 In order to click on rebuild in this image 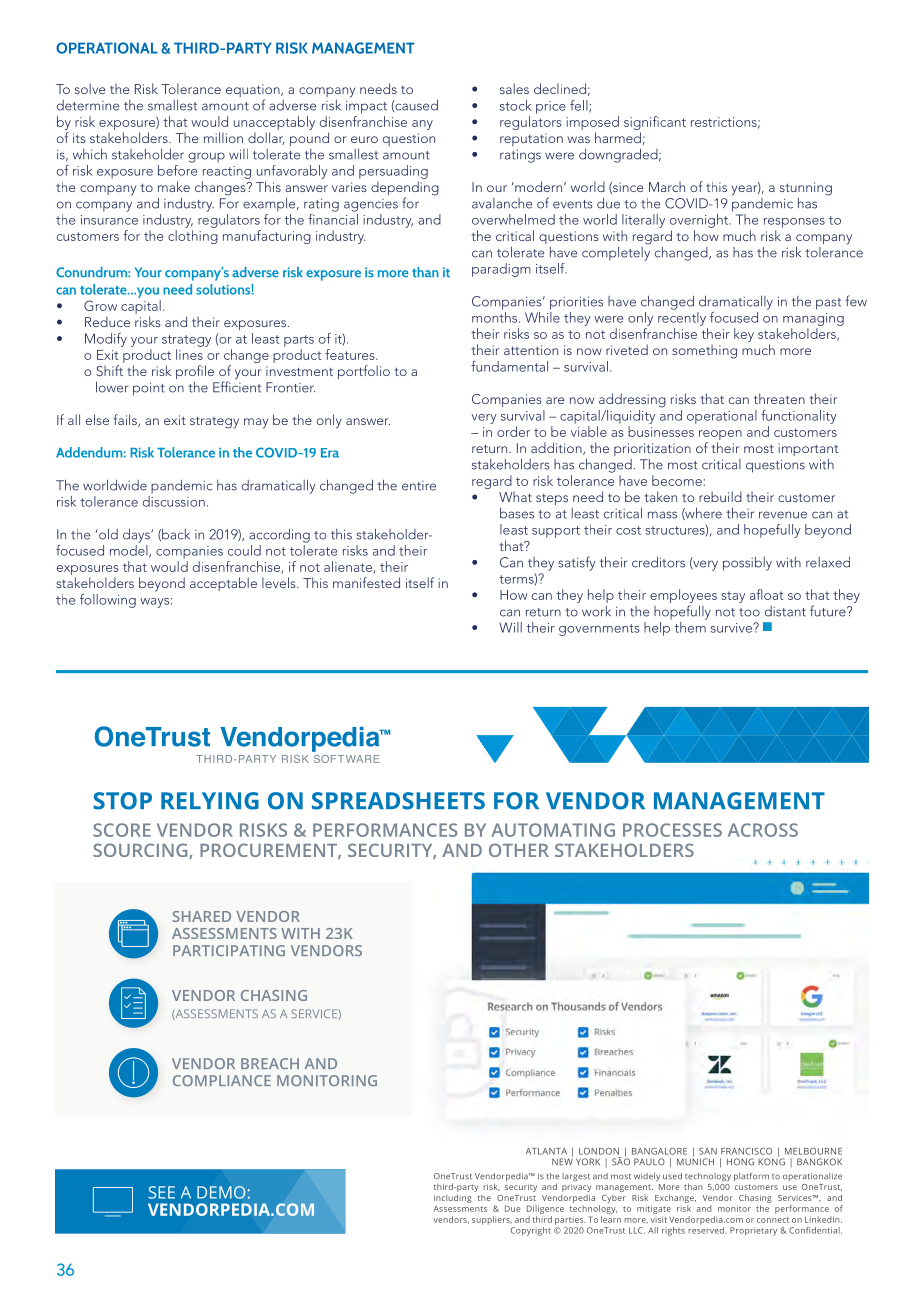, I will do `click(720, 496)`.
